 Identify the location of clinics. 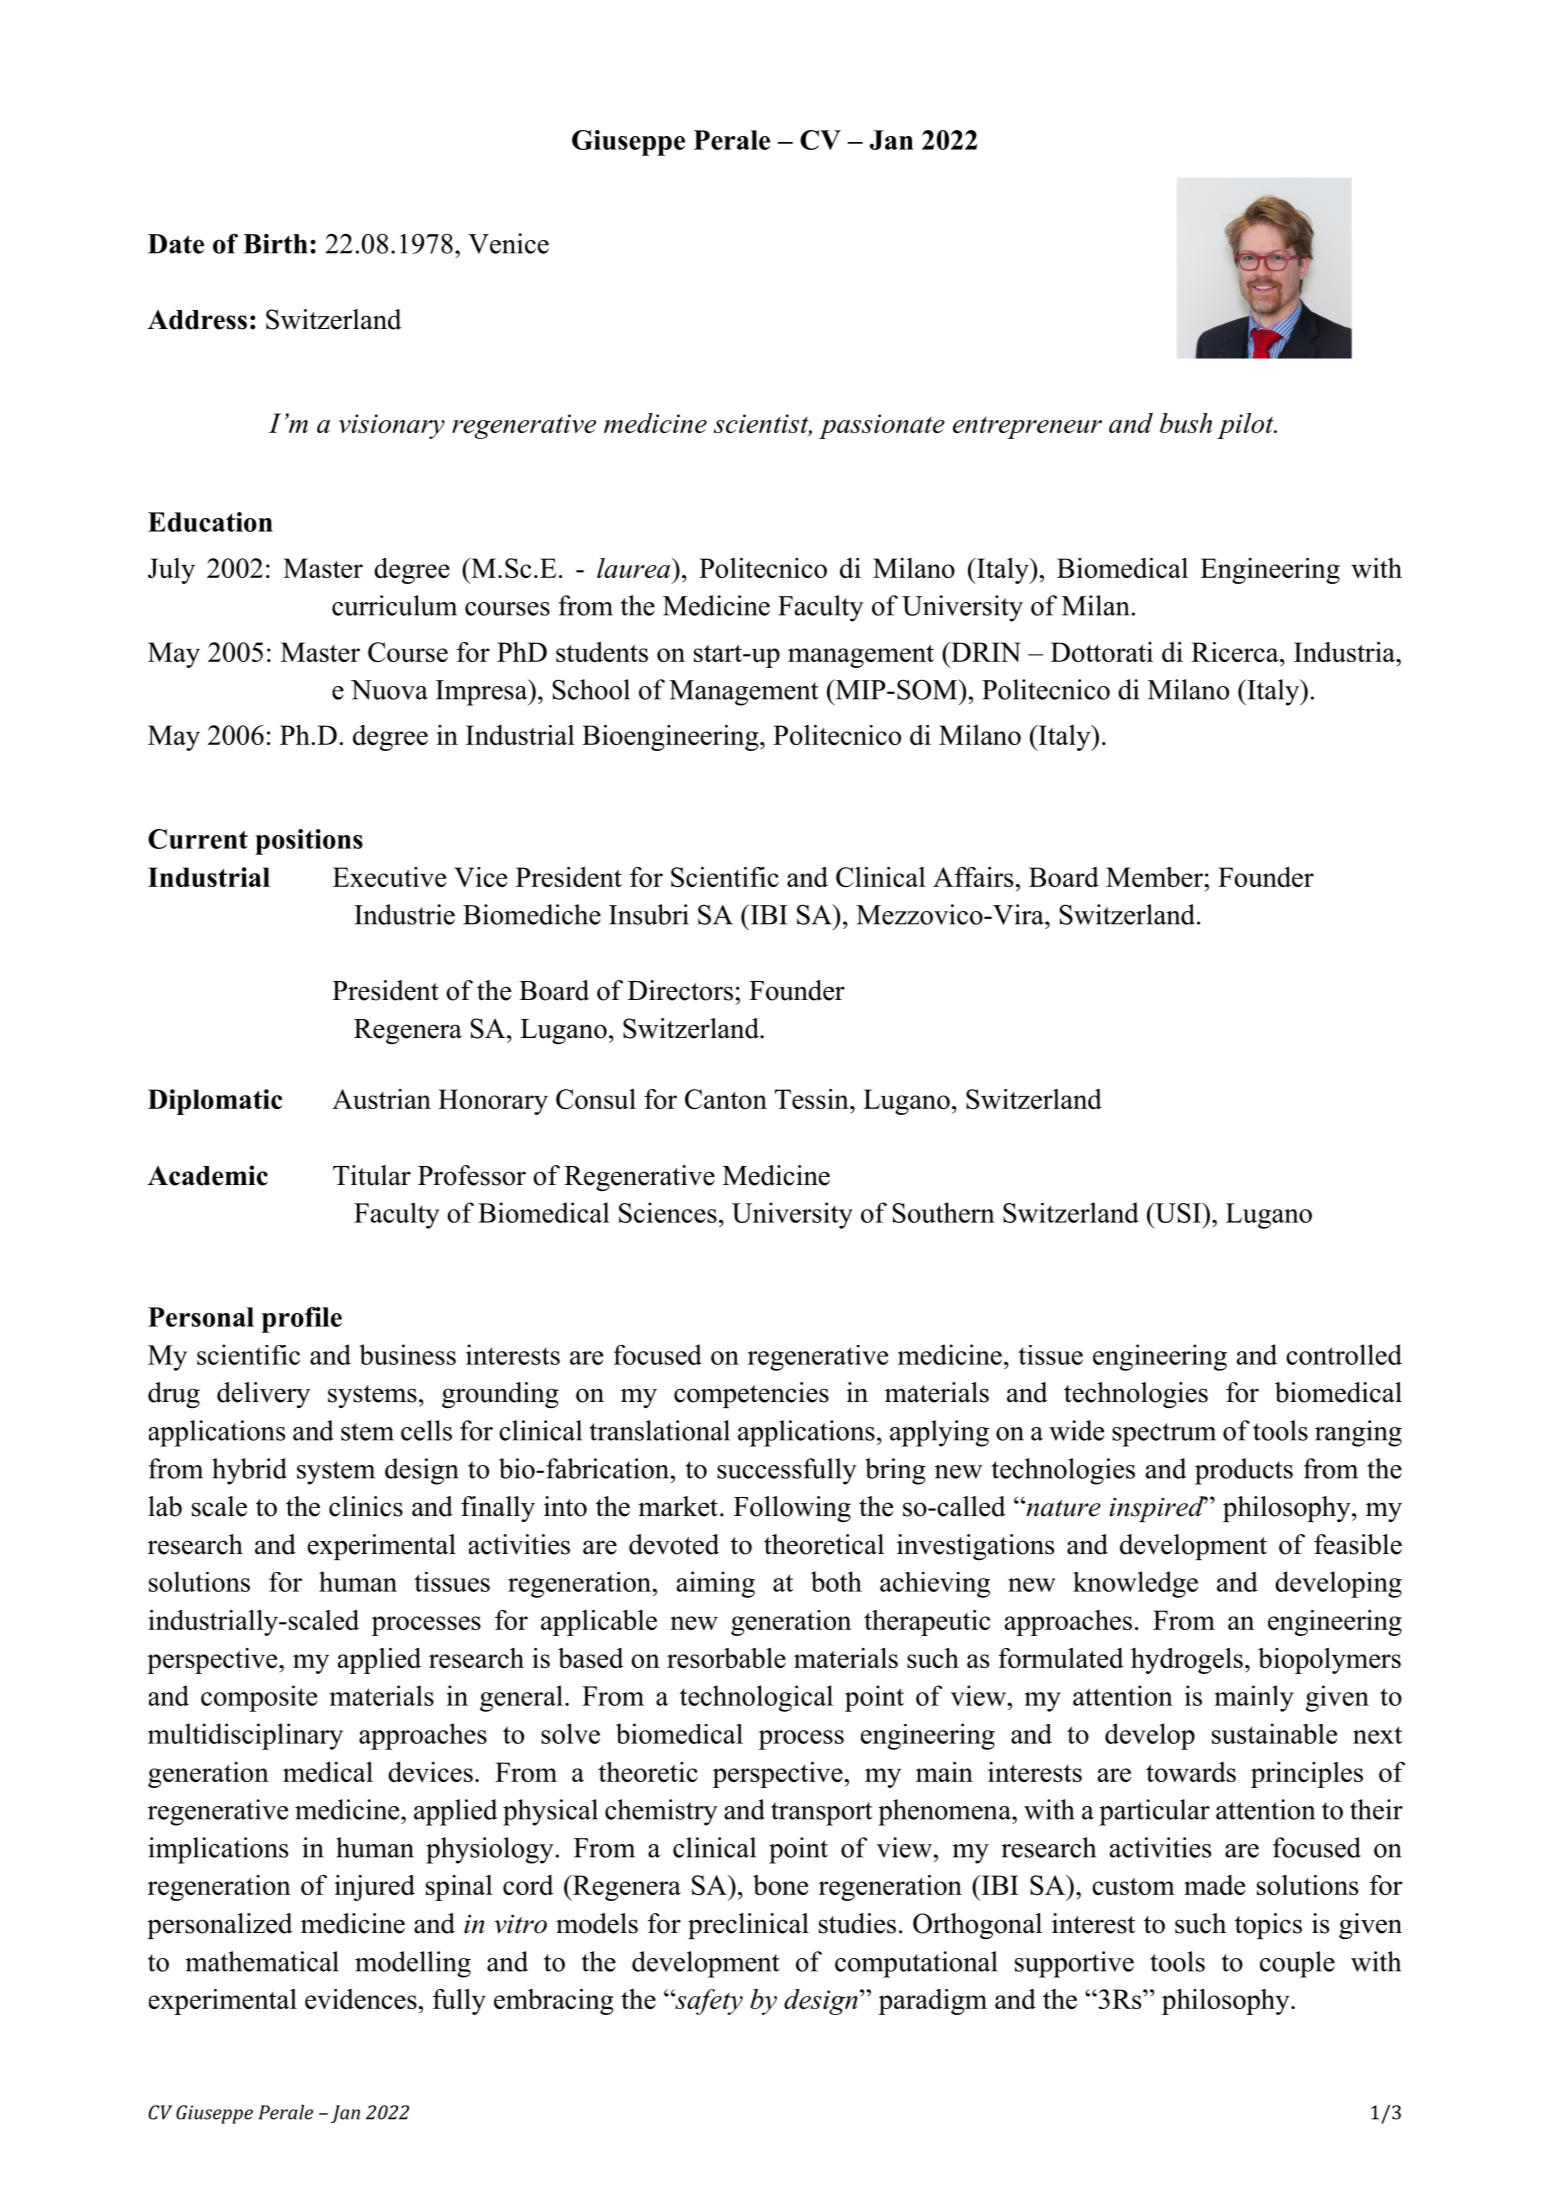
(366, 1506).
